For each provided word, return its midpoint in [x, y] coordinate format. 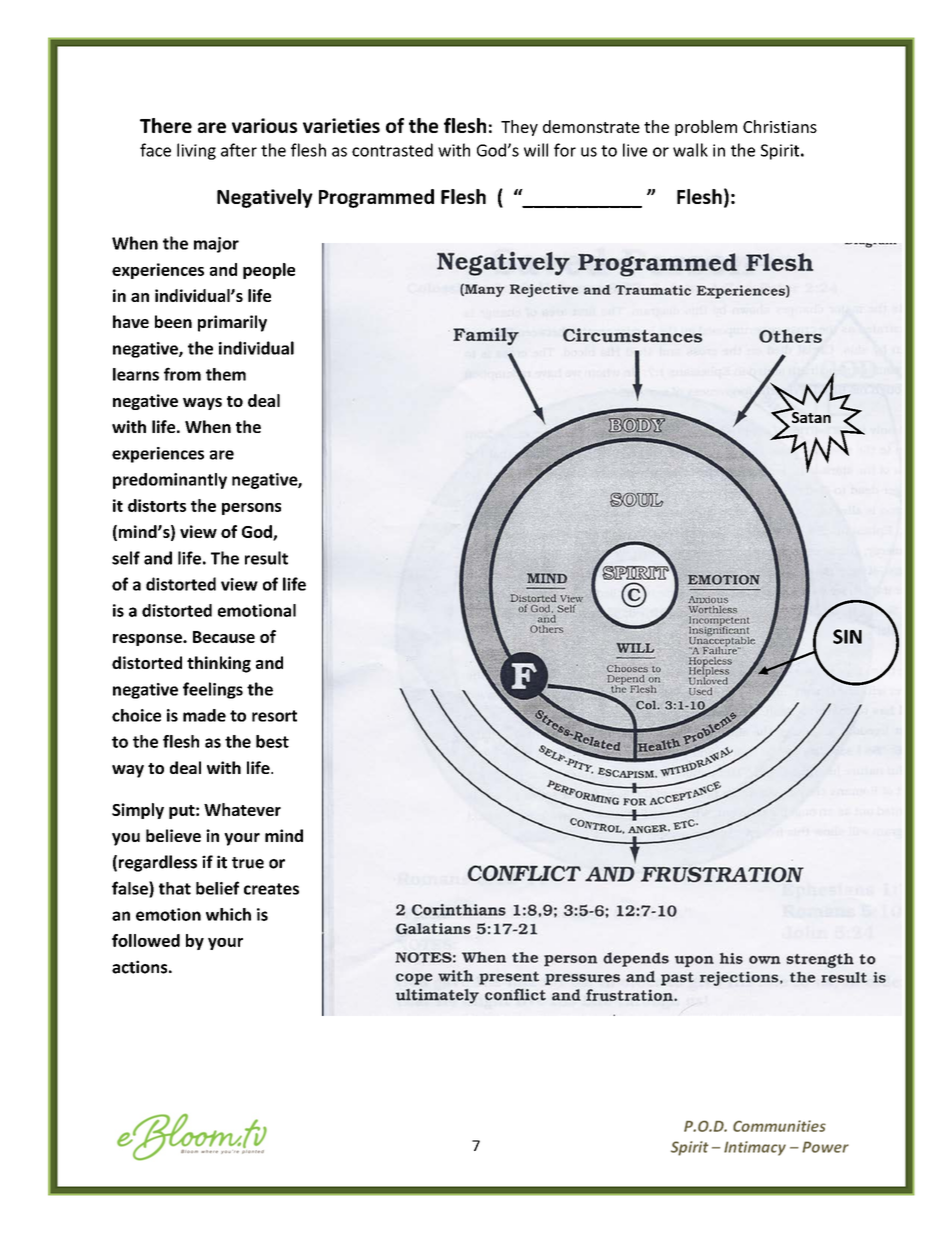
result [266, 558]
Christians [780, 126]
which [228, 914]
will [536, 150]
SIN [847, 636]
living [196, 151]
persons [251, 509]
